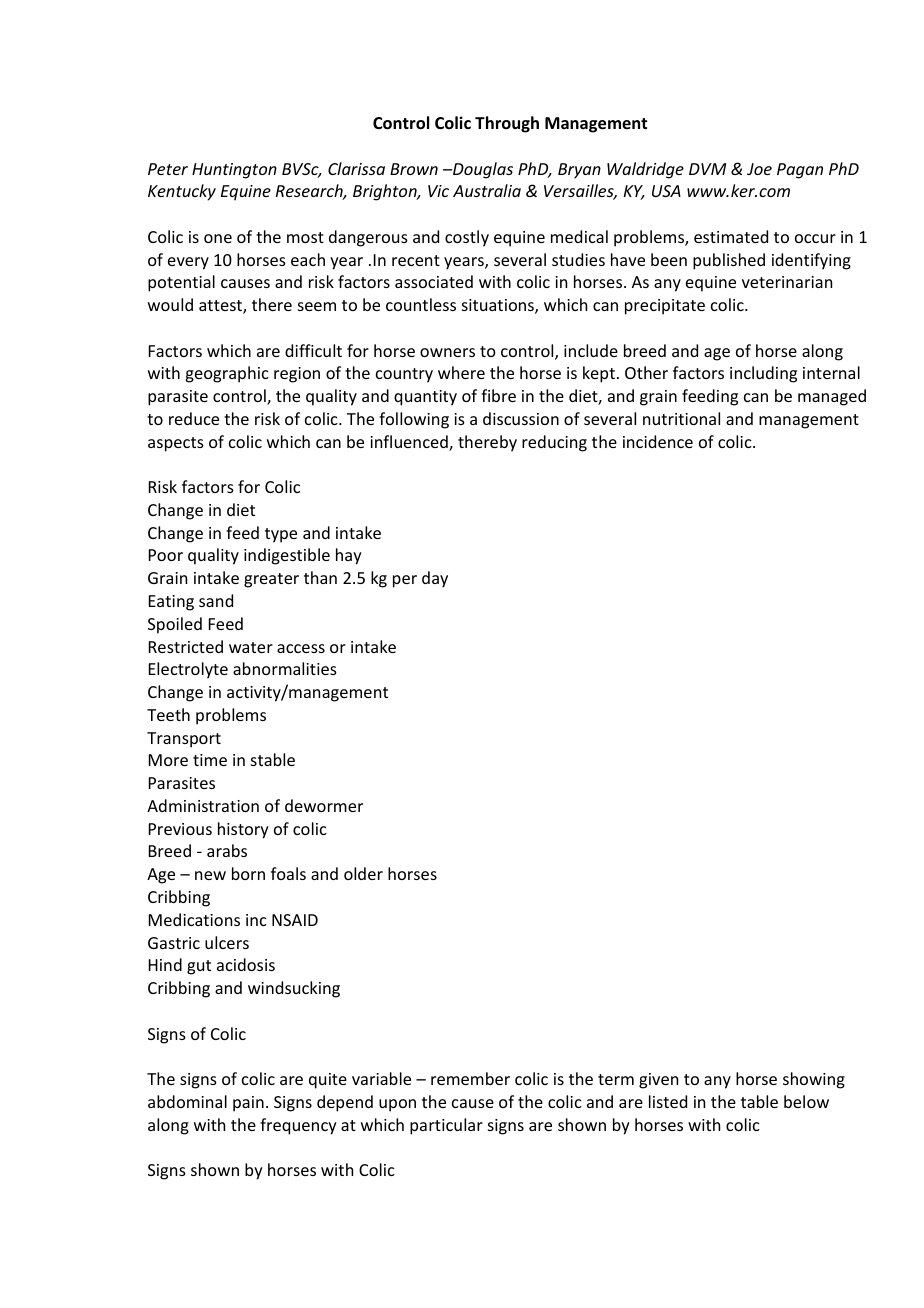 This screenshot has height=1308, width=924. What do you see at coordinates (814, 1080) in the screenshot?
I see `showing` at bounding box center [814, 1080].
